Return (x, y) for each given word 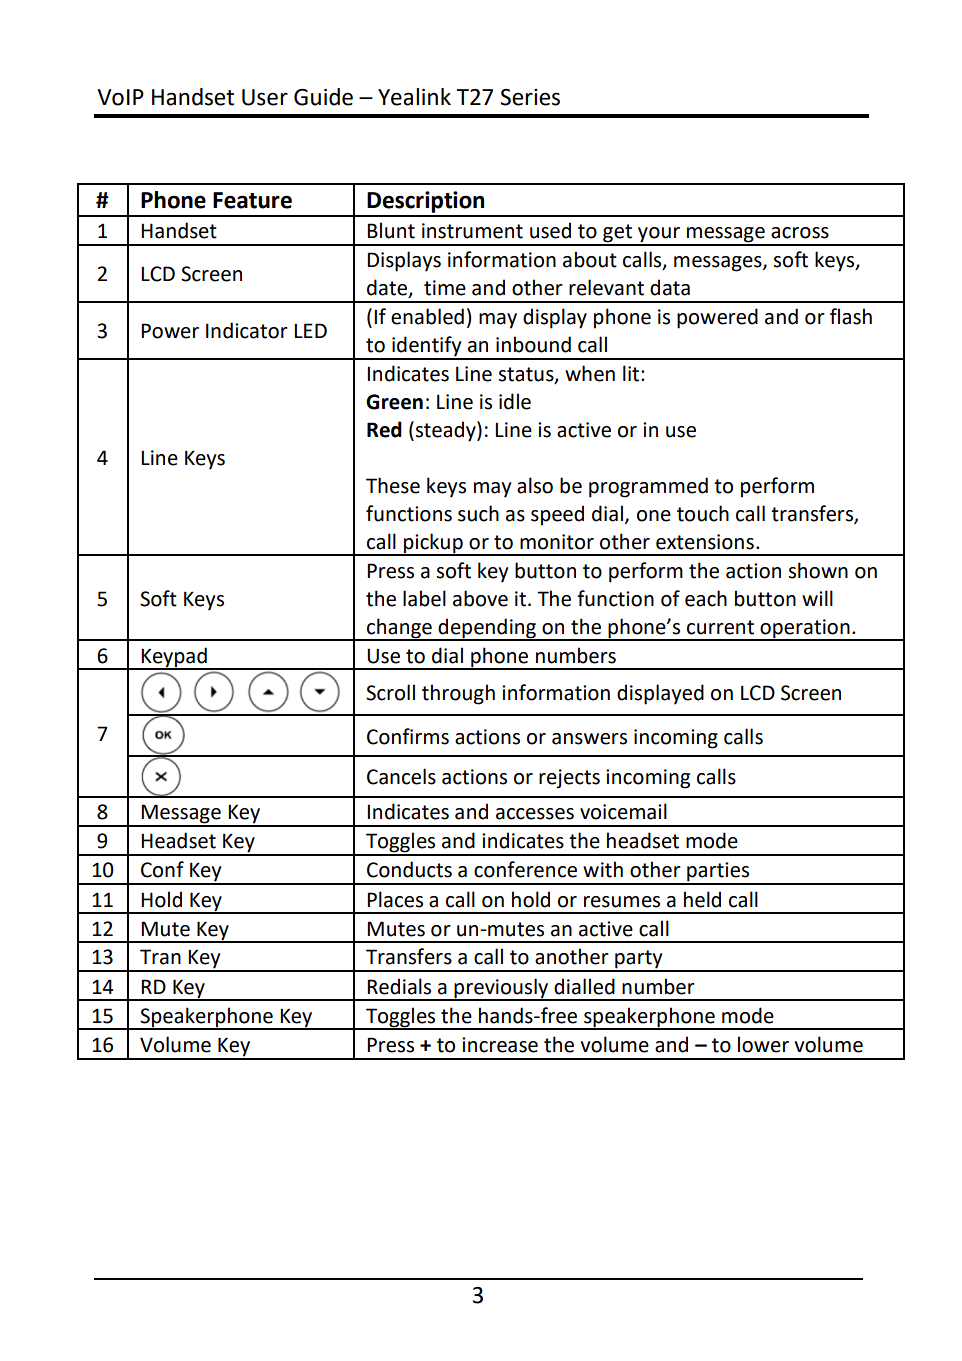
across (800, 233)
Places (395, 899)
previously (502, 989)
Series (530, 97)
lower (763, 1044)
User (265, 97)
